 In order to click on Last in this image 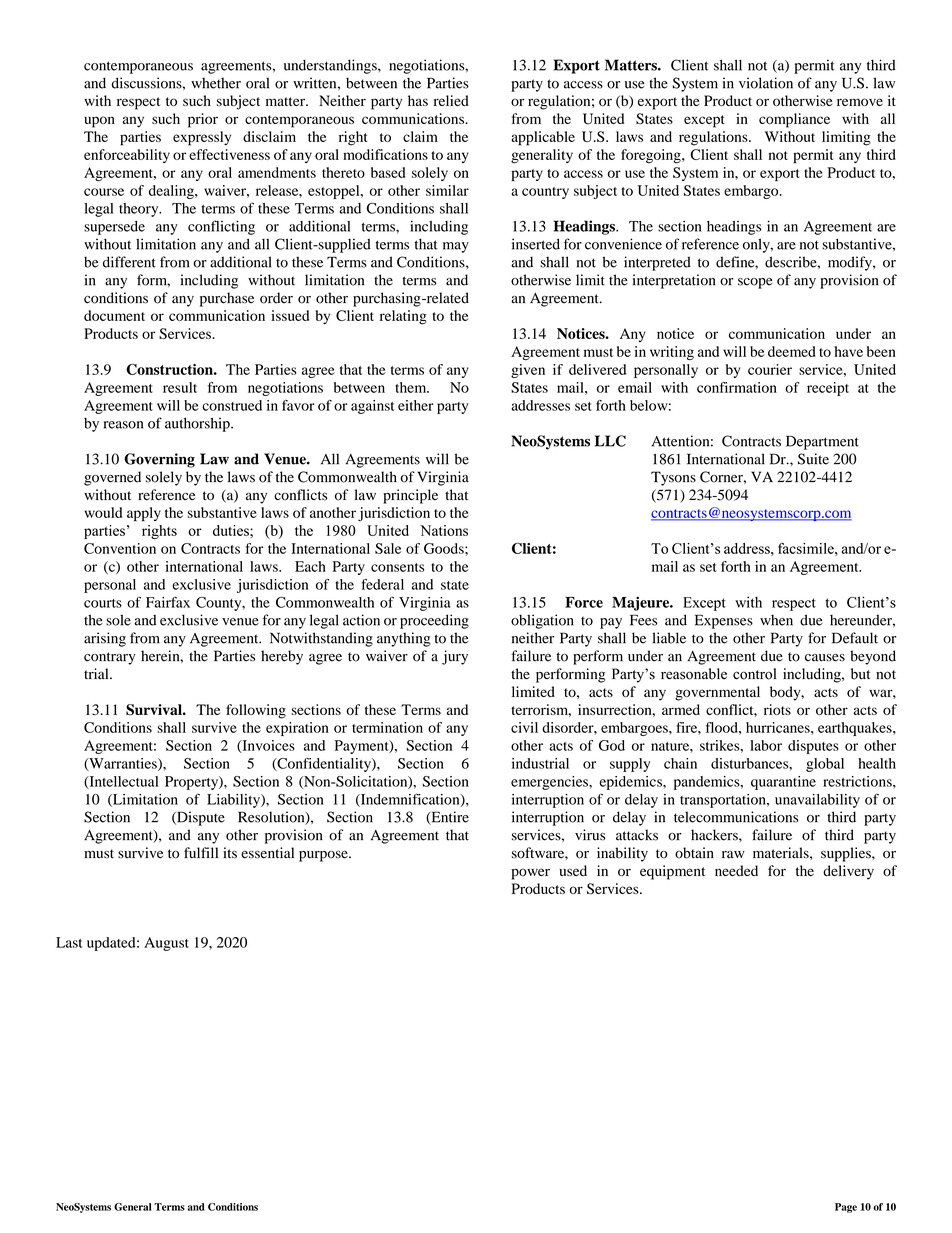, I will do `click(69, 942)`.
